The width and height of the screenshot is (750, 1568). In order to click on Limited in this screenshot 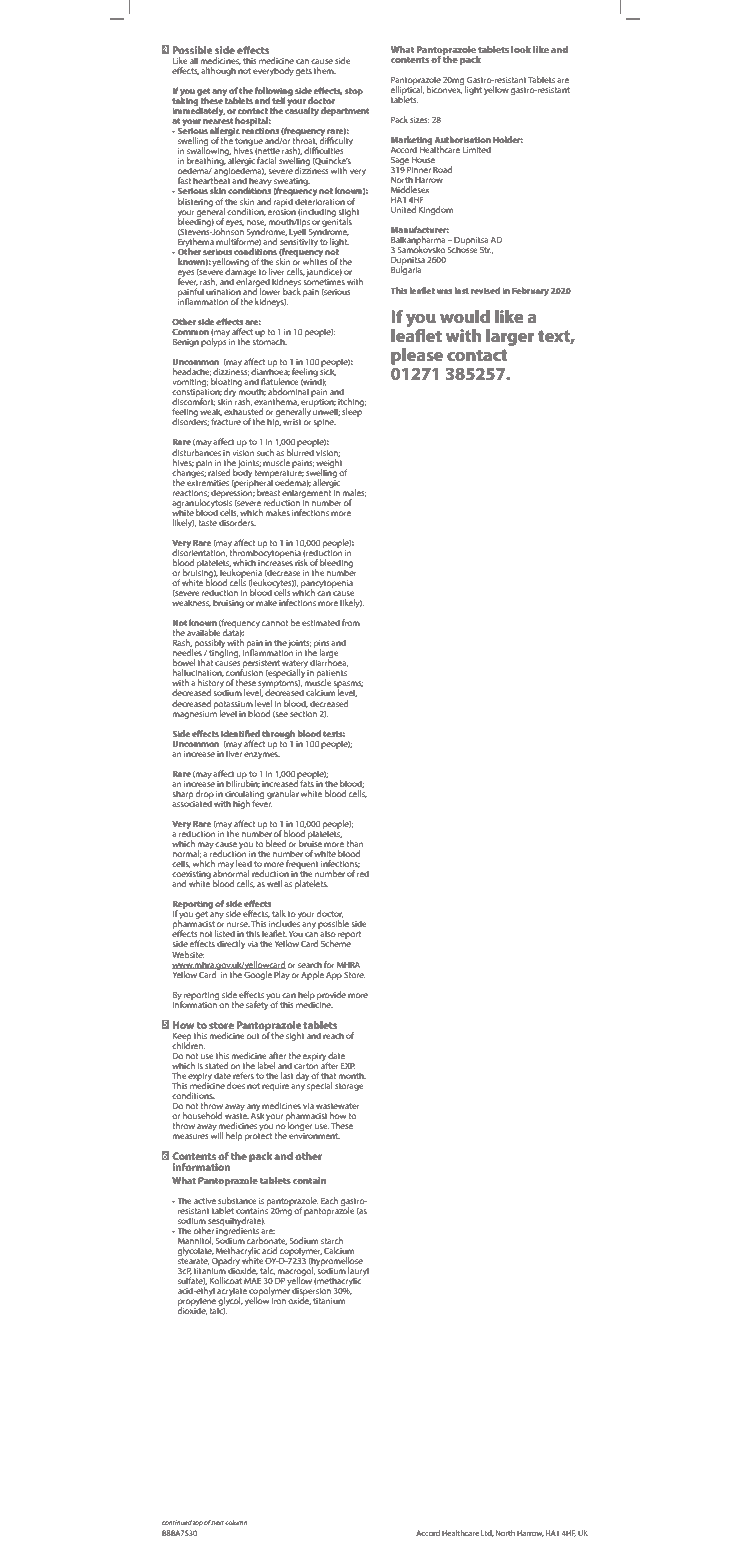, I will do `click(477, 149)`.
